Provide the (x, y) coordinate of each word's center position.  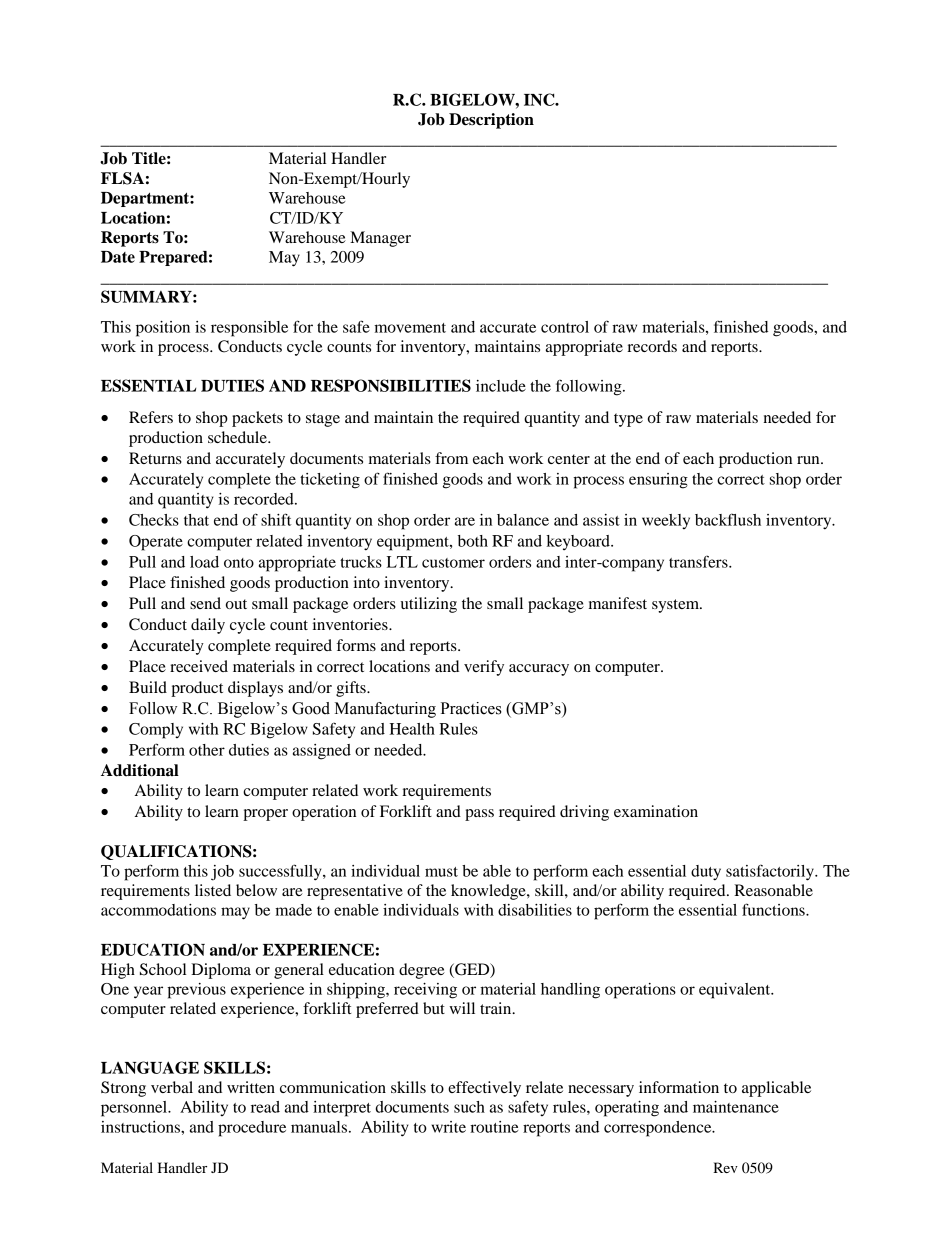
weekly (666, 521)
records (652, 346)
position (163, 329)
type (628, 420)
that (196, 520)
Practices (471, 708)
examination (656, 811)
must (441, 872)
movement (410, 328)
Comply (156, 731)
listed (213, 890)
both (473, 541)
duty (706, 873)
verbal (172, 1087)
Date (118, 257)
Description (491, 121)
